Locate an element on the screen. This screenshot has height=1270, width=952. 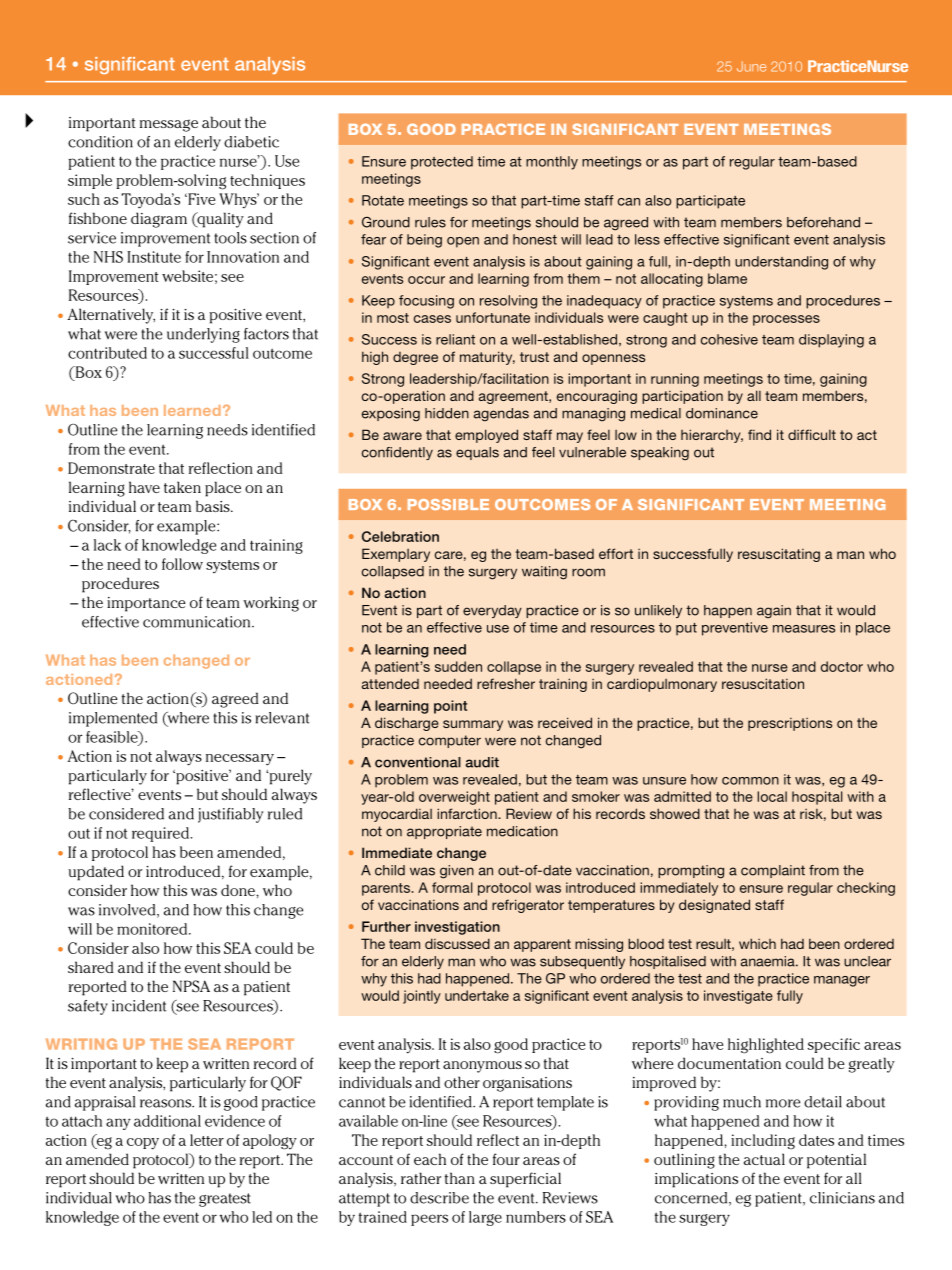
message is located at coordinates (169, 125).
